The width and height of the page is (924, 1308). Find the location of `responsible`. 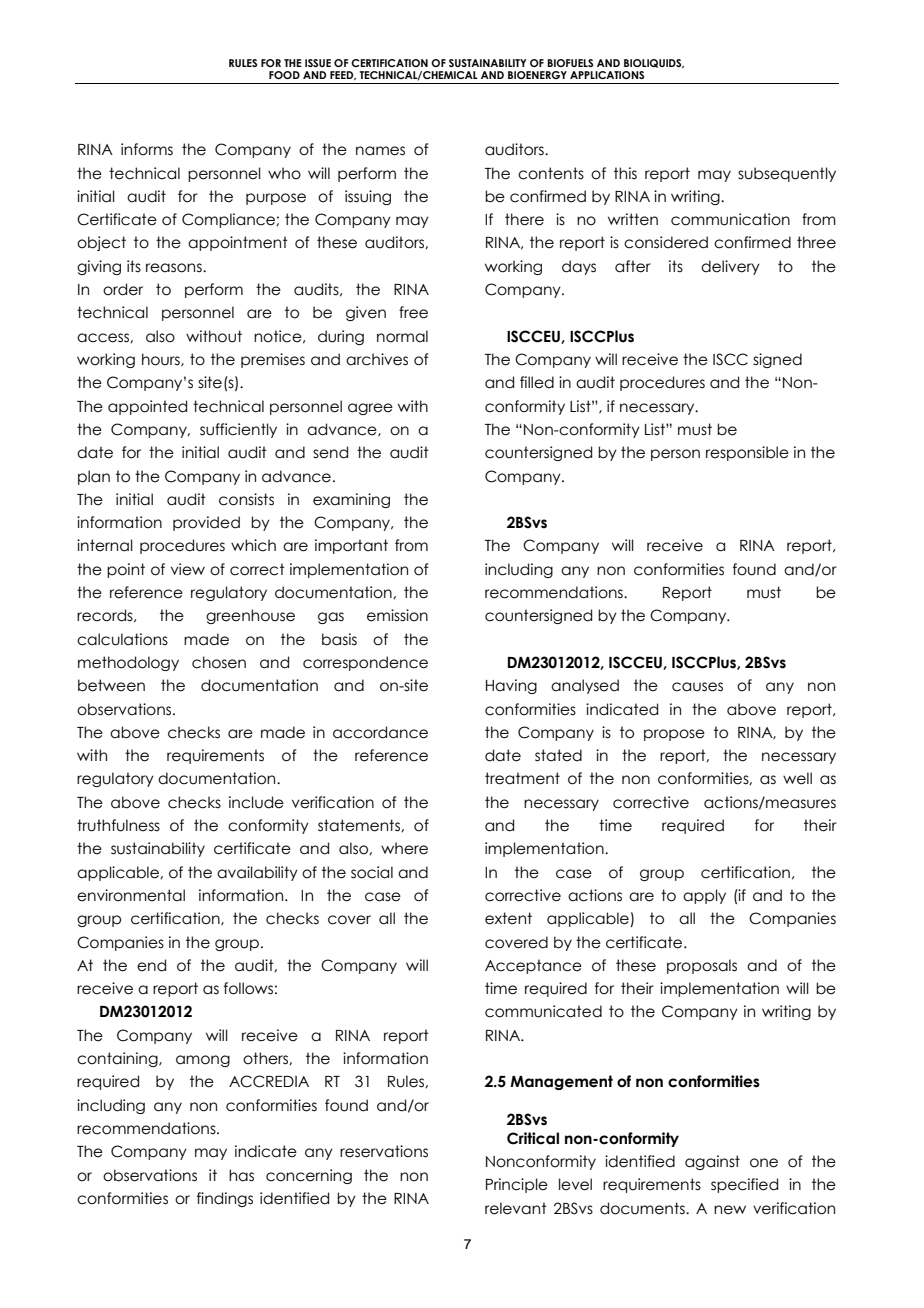

responsible is located at coordinates (747, 453).
